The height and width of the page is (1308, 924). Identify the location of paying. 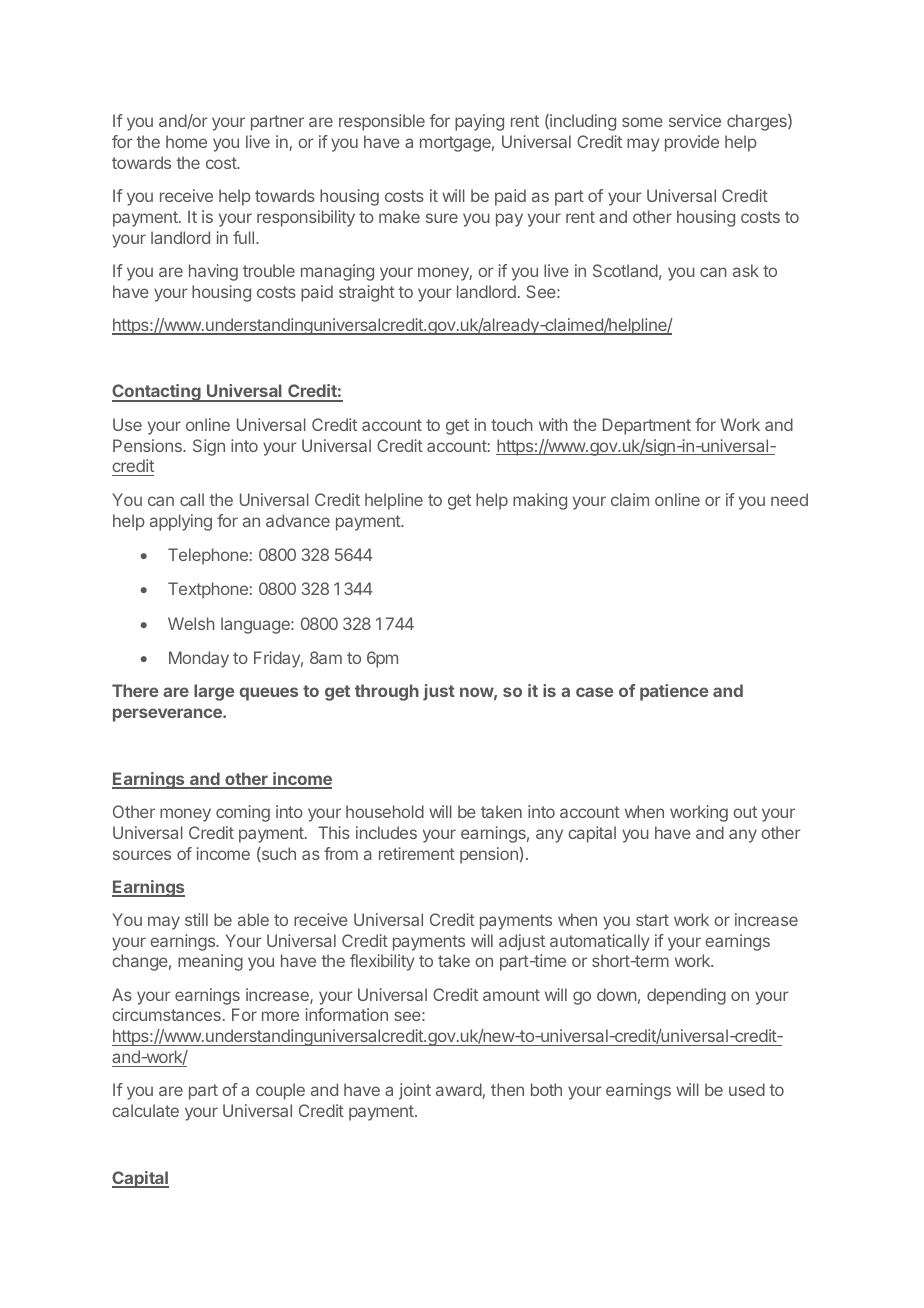
(479, 122).
